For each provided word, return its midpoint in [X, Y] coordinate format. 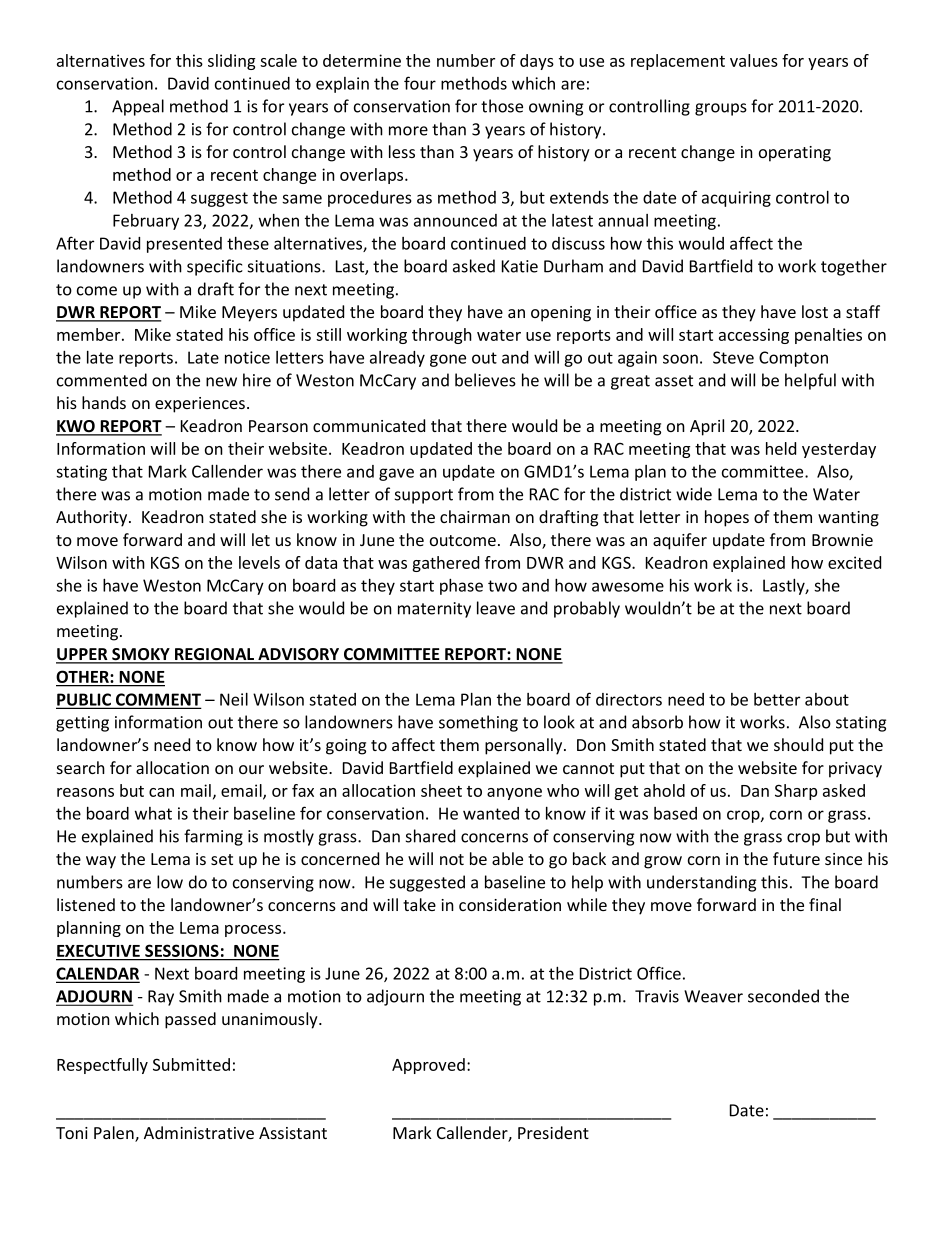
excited [854, 562]
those [502, 106]
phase [461, 586]
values [754, 60]
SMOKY [141, 655]
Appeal [138, 107]
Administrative [199, 1132]
